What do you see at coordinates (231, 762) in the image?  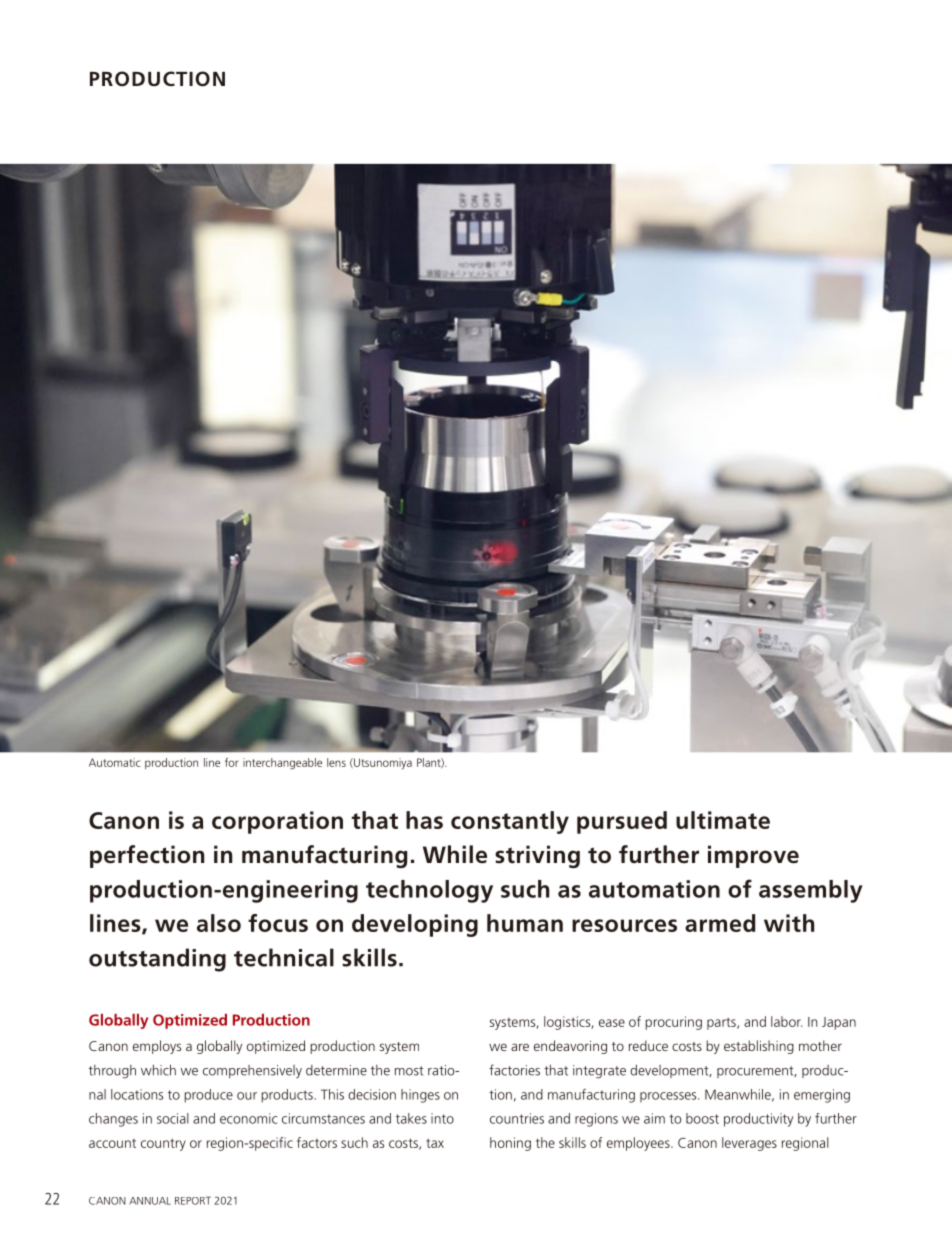 I see `for` at bounding box center [231, 762].
